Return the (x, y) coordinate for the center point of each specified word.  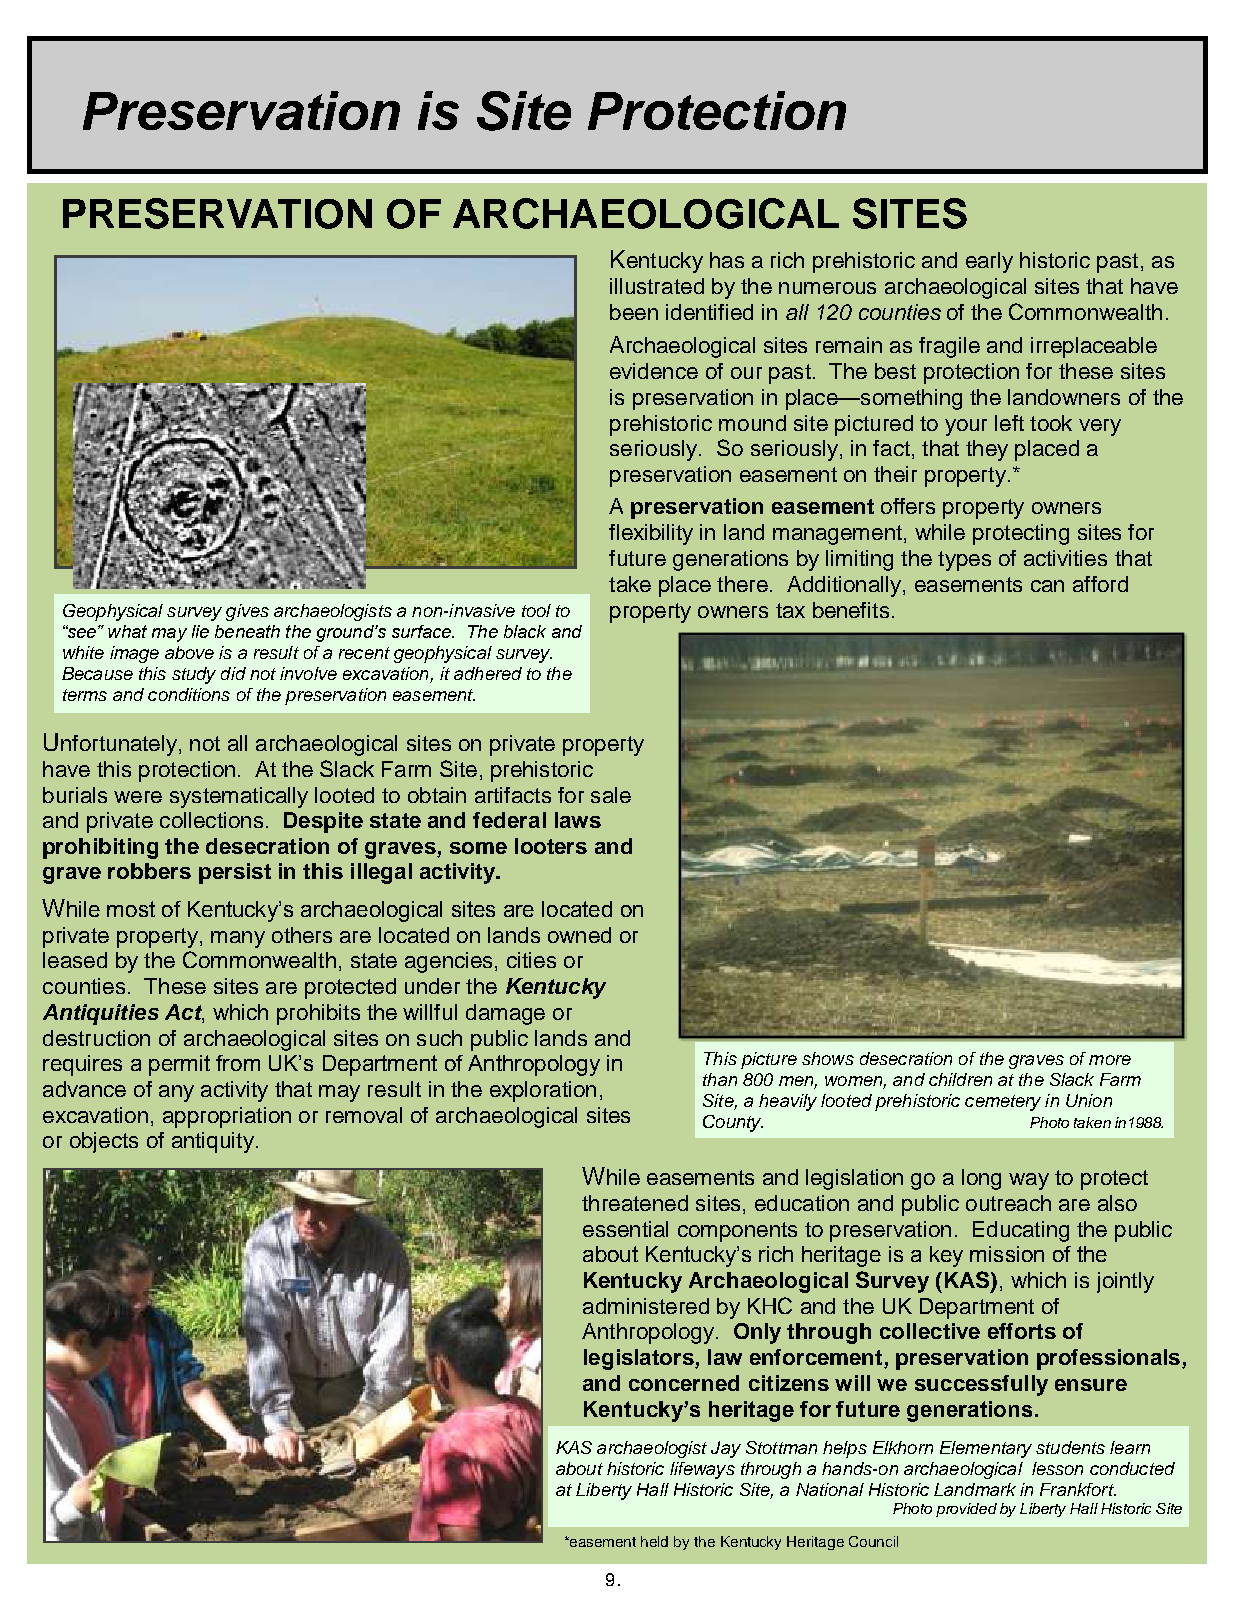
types (964, 561)
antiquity (213, 1142)
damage (505, 1014)
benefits (851, 610)
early (989, 262)
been (634, 312)
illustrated (657, 286)
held (654, 1541)
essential (625, 1229)
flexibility (651, 534)
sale (611, 795)
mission (1007, 1254)
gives (247, 612)
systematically (239, 797)
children (960, 1079)
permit (179, 1065)
